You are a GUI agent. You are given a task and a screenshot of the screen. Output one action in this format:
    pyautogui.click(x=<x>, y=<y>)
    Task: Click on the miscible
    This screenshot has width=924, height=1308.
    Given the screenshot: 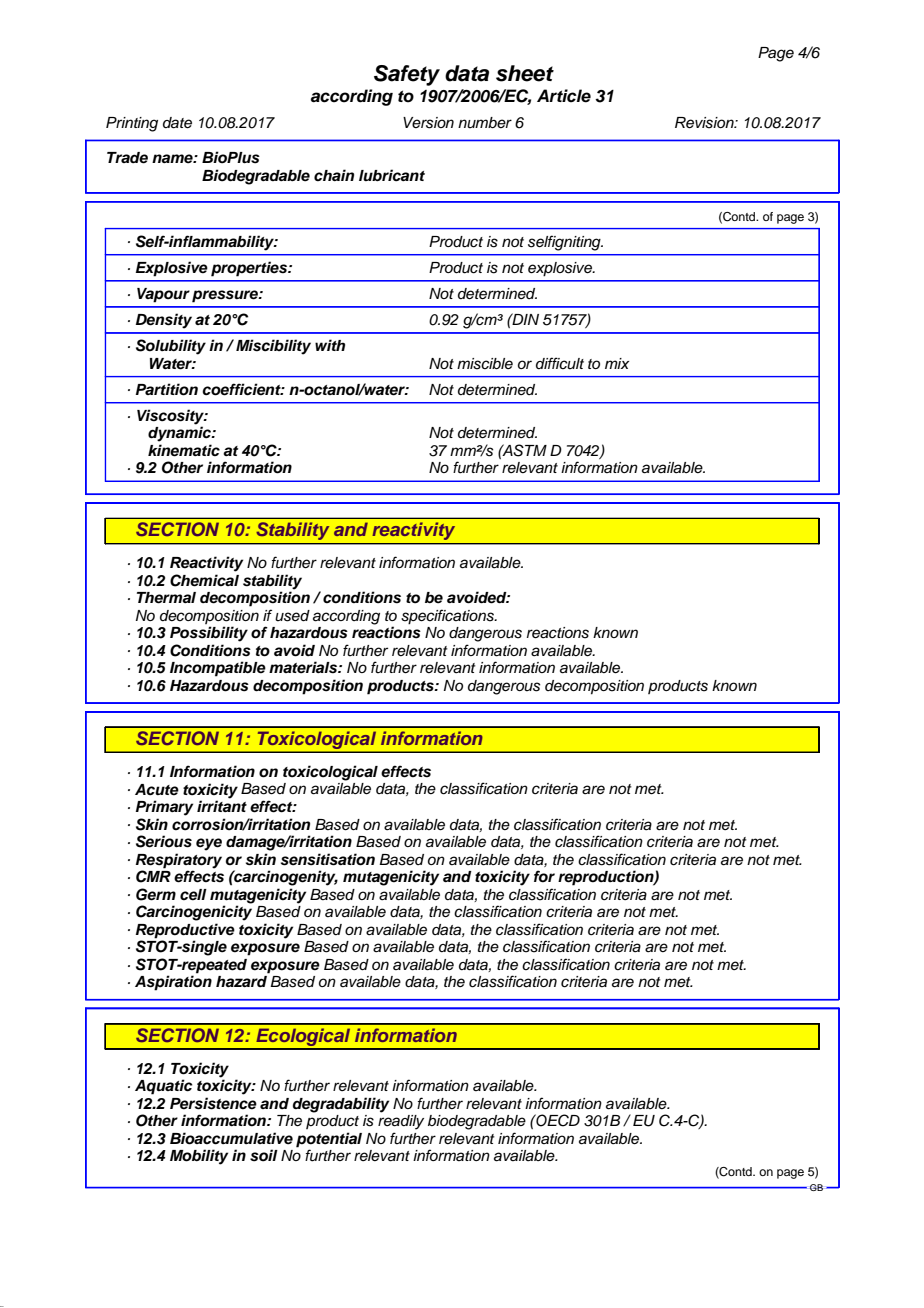 What is the action you would take?
    pyautogui.click(x=485, y=364)
